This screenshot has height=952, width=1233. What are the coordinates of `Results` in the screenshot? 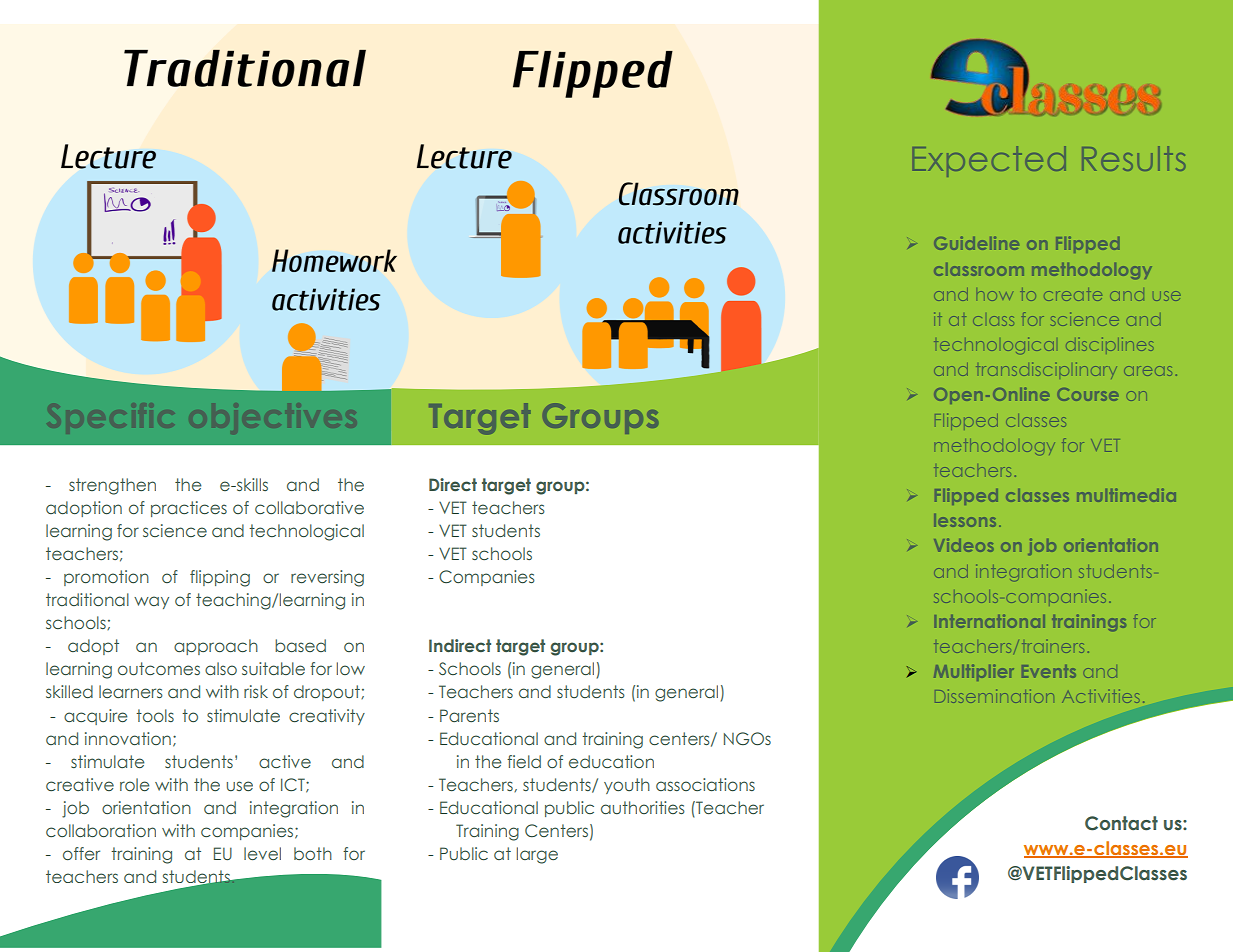 It's located at (1134, 158).
